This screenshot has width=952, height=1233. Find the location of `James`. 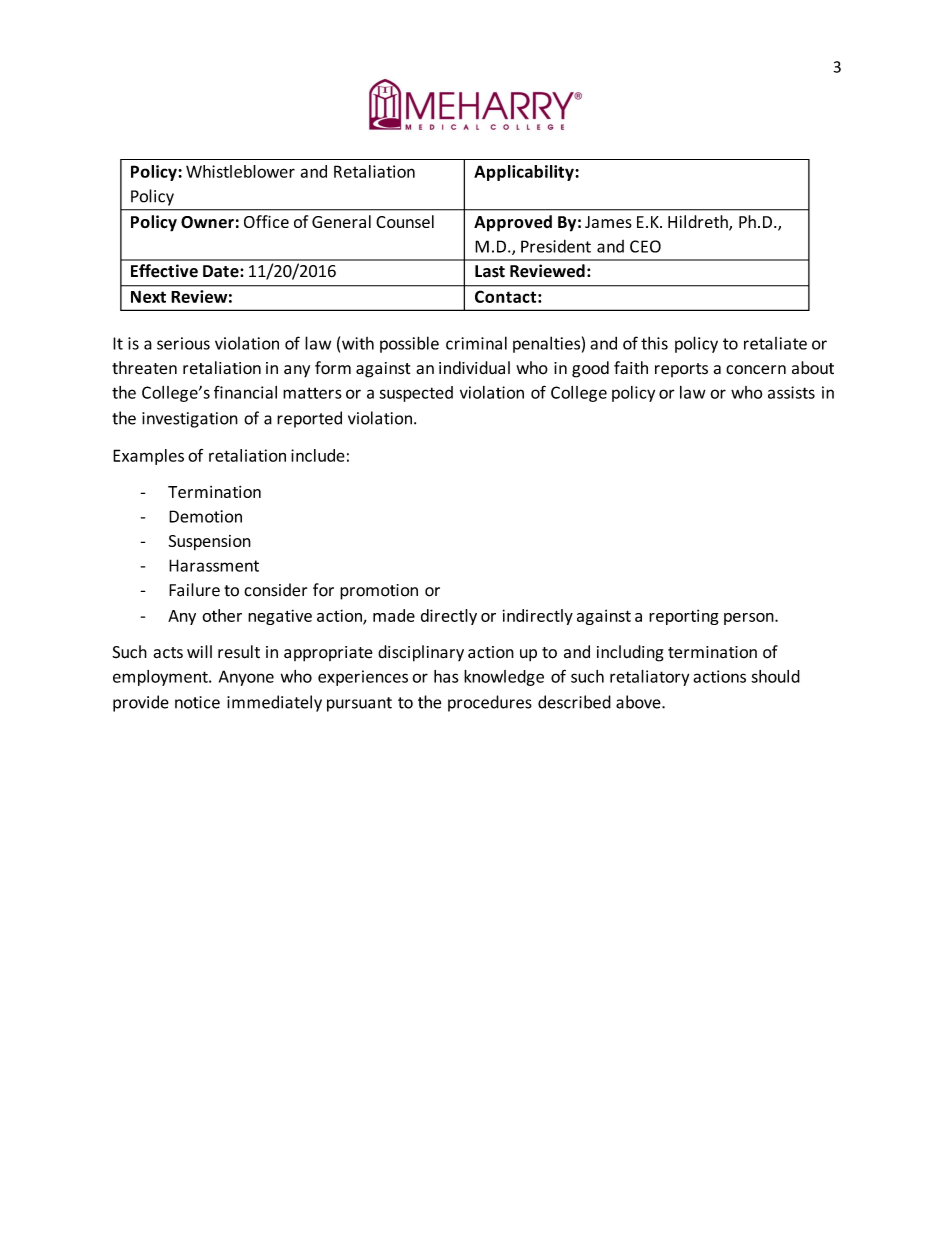

James is located at coordinates (608, 222).
